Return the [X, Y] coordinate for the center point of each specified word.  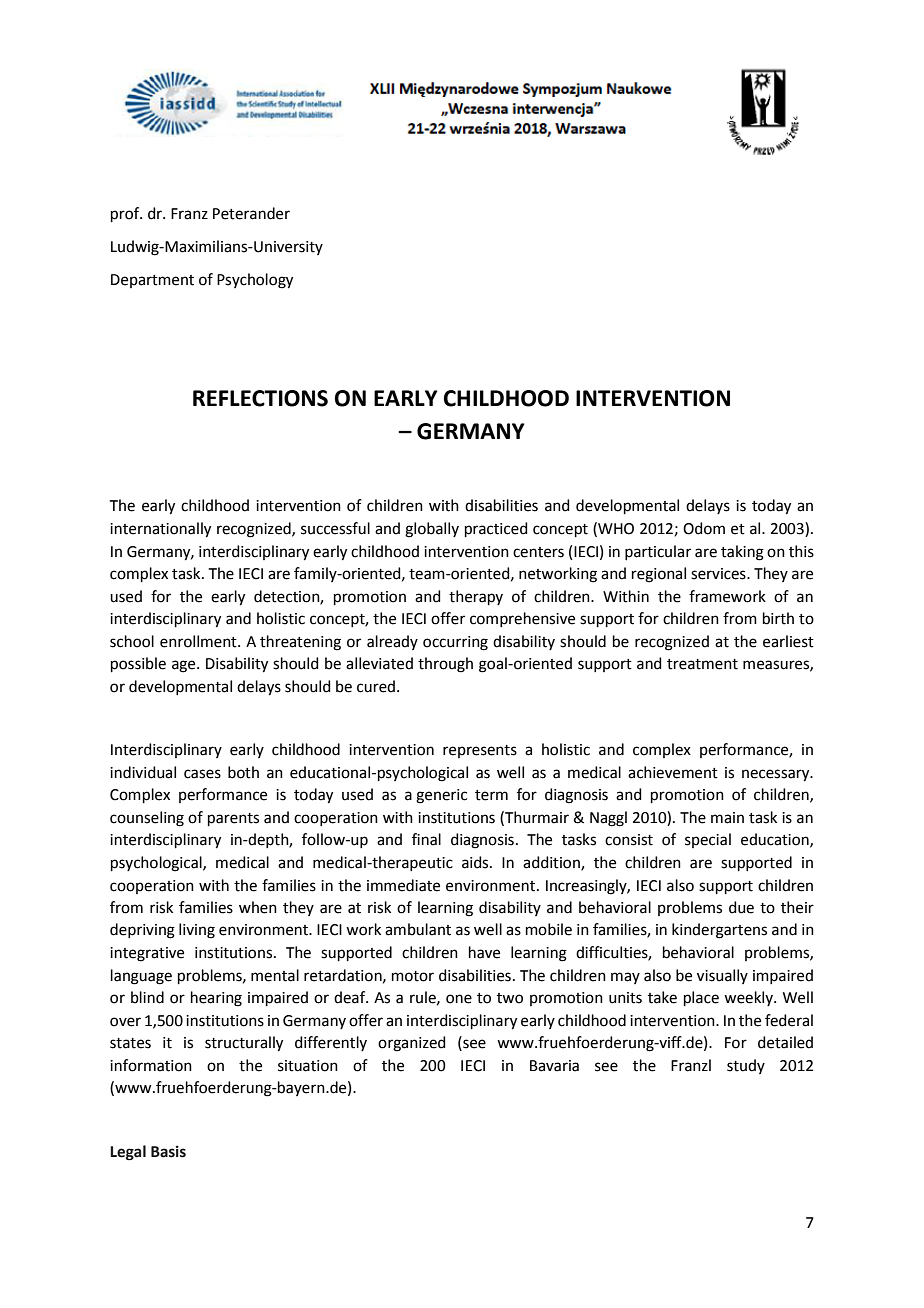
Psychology [255, 281]
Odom [704, 528]
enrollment [199, 641]
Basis [168, 1152]
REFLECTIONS [260, 398]
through [445, 665]
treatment [702, 664]
